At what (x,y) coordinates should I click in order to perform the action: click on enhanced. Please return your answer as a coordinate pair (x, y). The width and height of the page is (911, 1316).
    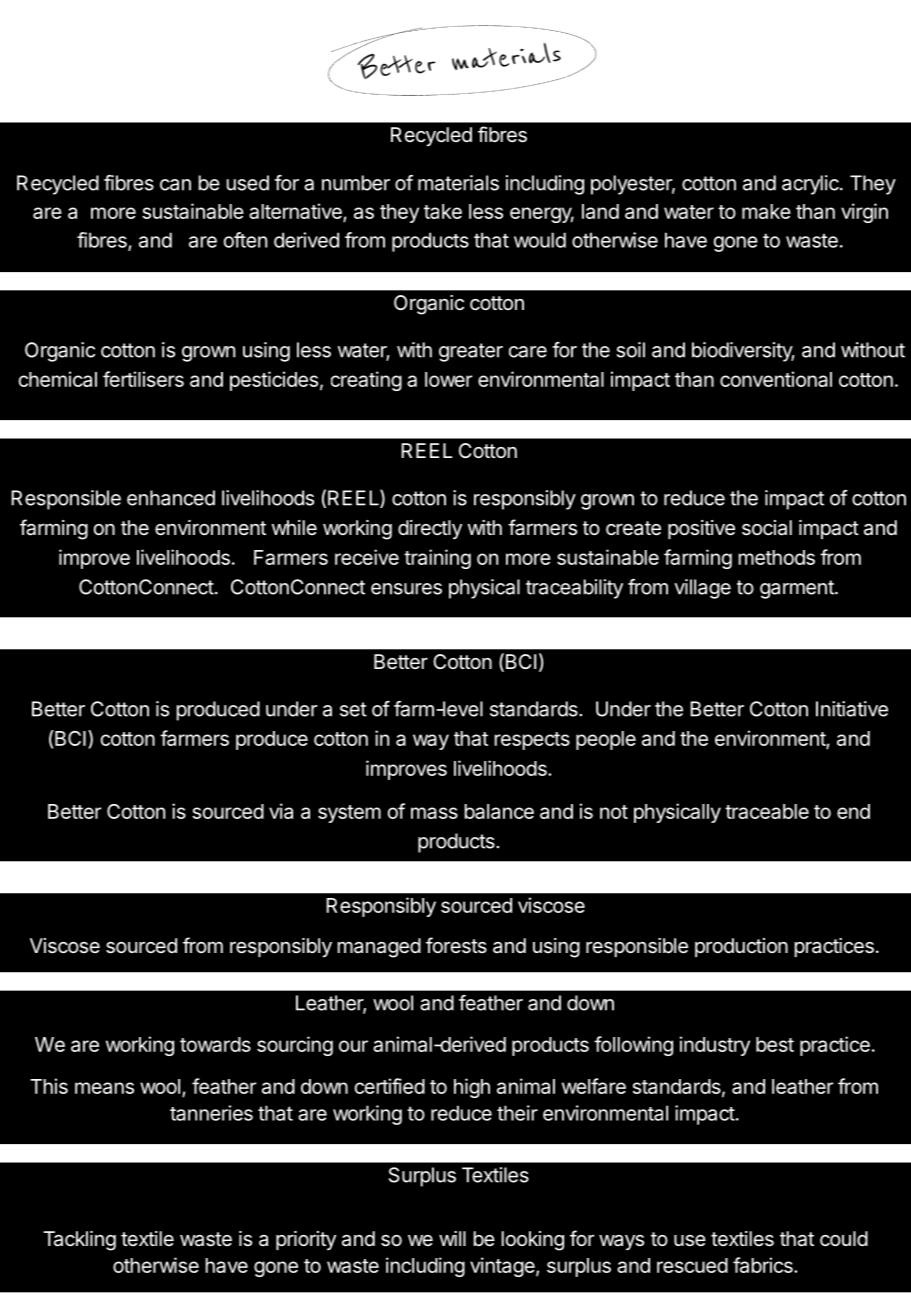
    Looking at the image, I should click on (171, 498).
